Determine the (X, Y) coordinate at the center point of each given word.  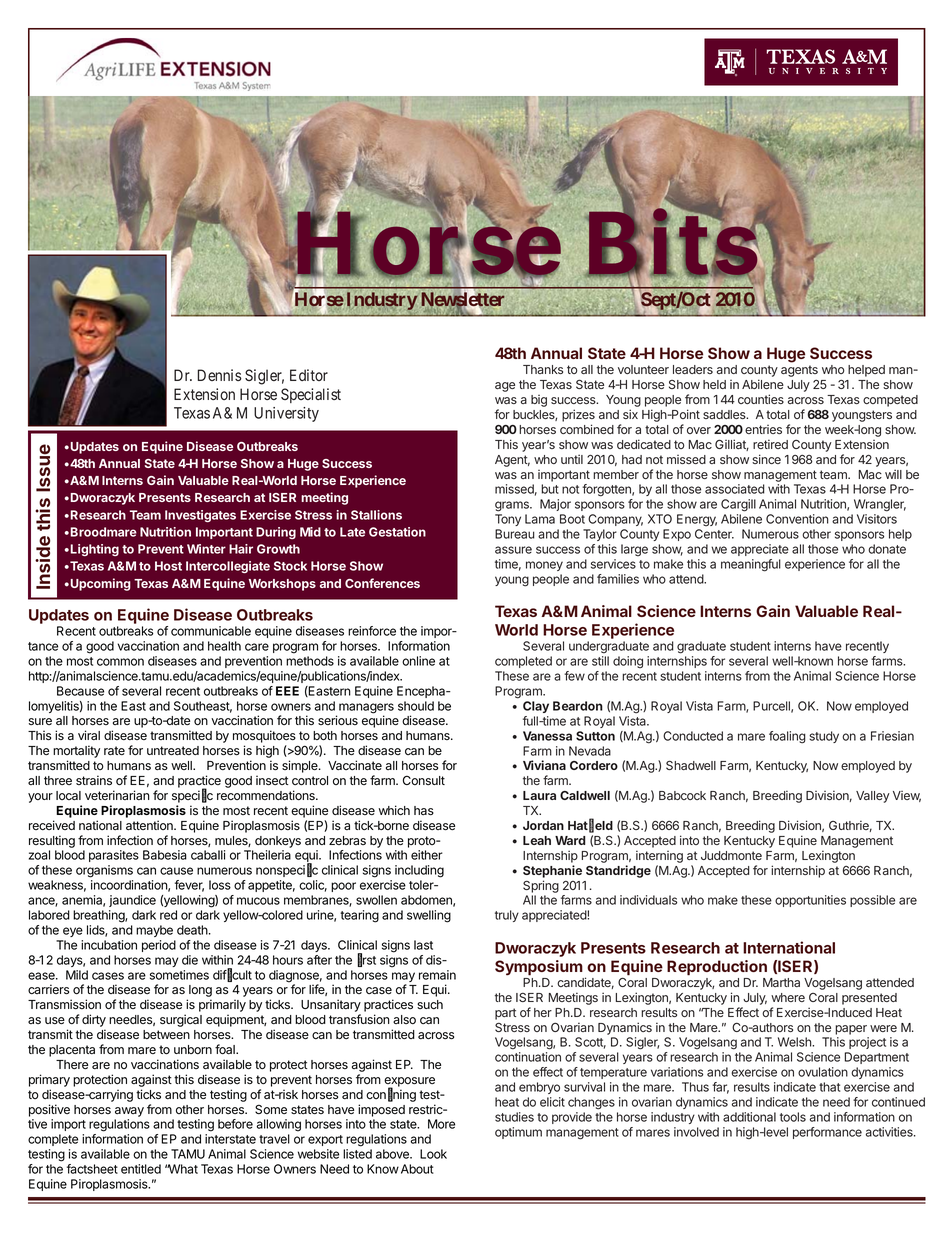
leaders (693, 369)
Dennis (220, 375)
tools (793, 1117)
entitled (141, 1169)
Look (433, 1154)
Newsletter (463, 300)
